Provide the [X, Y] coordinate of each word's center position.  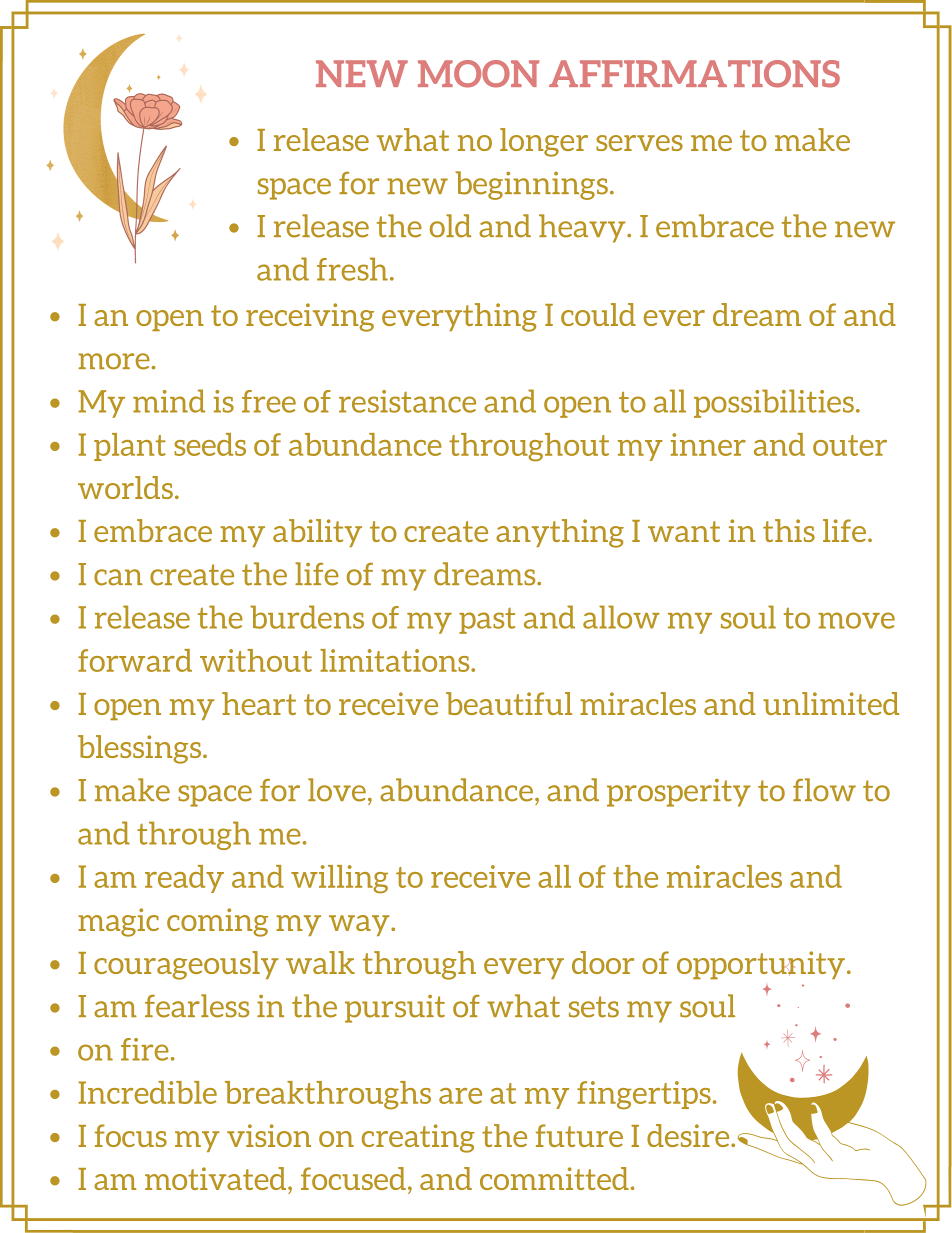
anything [560, 533]
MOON [478, 74]
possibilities [774, 403]
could [598, 314]
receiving [310, 317]
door [603, 962]
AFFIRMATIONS [694, 74]
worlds [125, 487]
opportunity [761, 965]
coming [217, 922]
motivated [217, 1178]
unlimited [831, 703]
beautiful [509, 703]
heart [259, 703]
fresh [352, 269]
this [789, 530]
